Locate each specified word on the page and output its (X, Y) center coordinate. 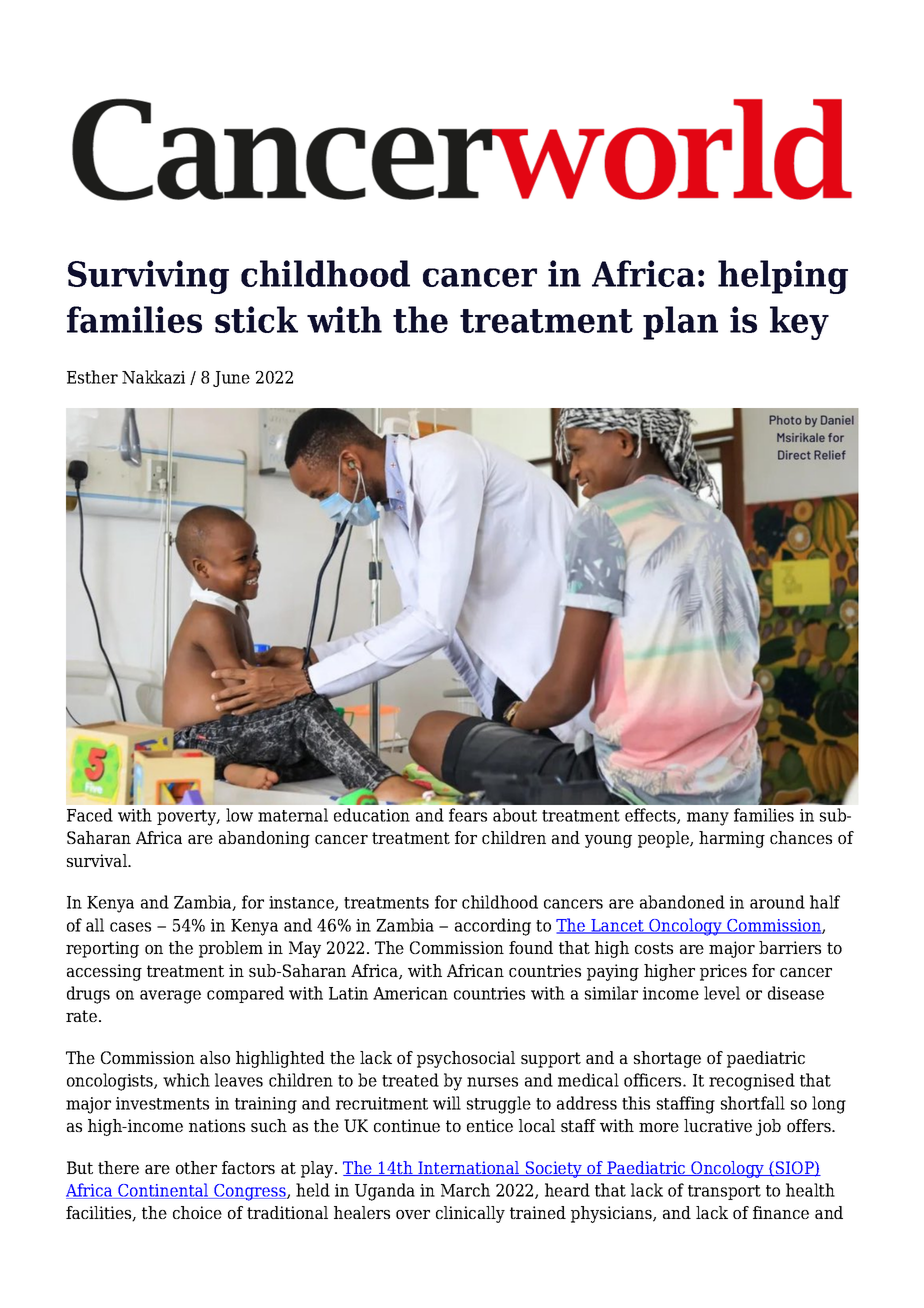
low (239, 815)
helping (783, 277)
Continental (163, 1191)
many (708, 819)
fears (468, 815)
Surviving (148, 277)
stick (256, 319)
